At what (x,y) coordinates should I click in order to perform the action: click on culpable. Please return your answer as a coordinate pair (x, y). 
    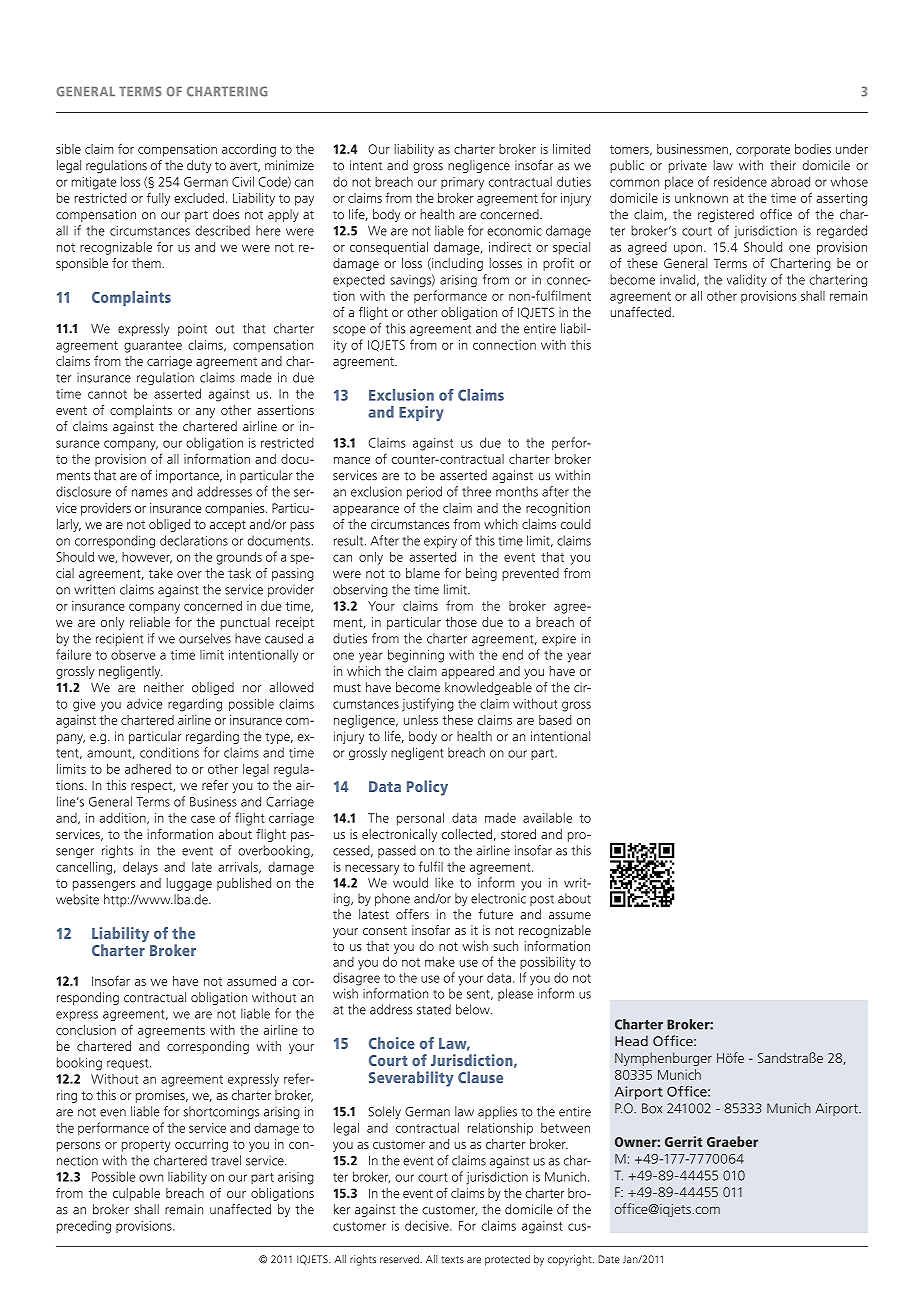
    Looking at the image, I should click on (136, 1194).
